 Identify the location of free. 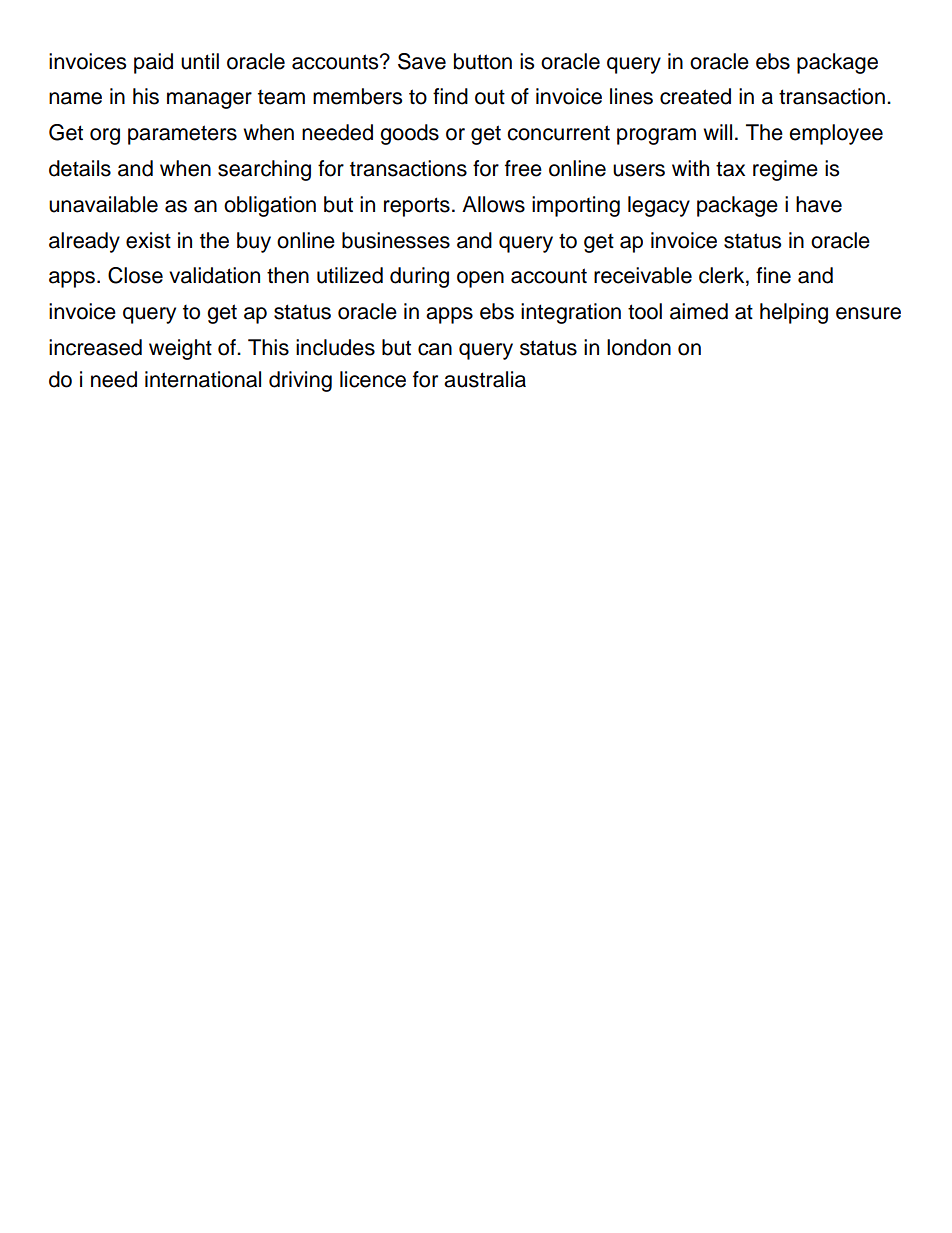
(523, 168).
